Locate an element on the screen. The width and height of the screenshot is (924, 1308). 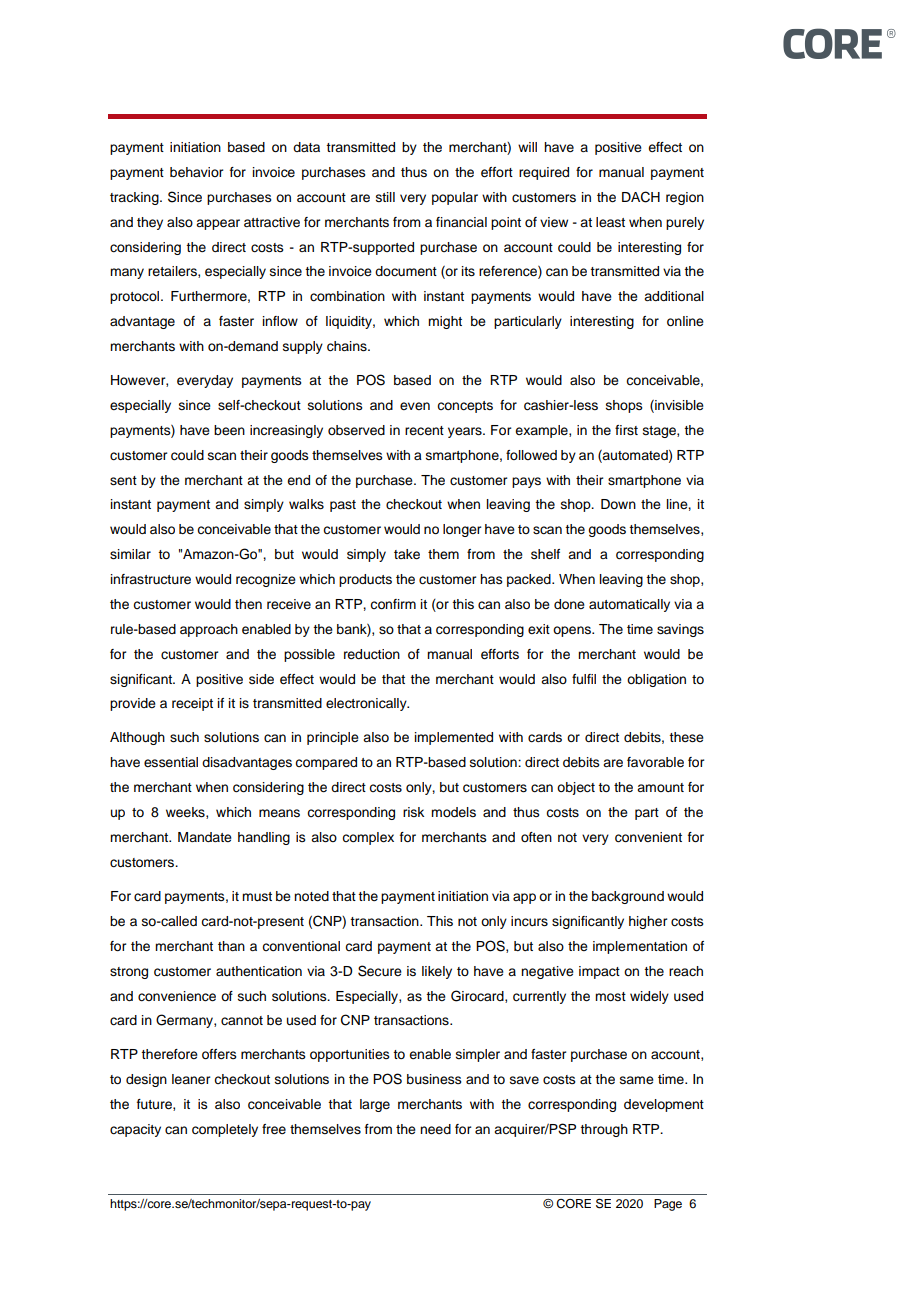
still is located at coordinates (385, 197).
